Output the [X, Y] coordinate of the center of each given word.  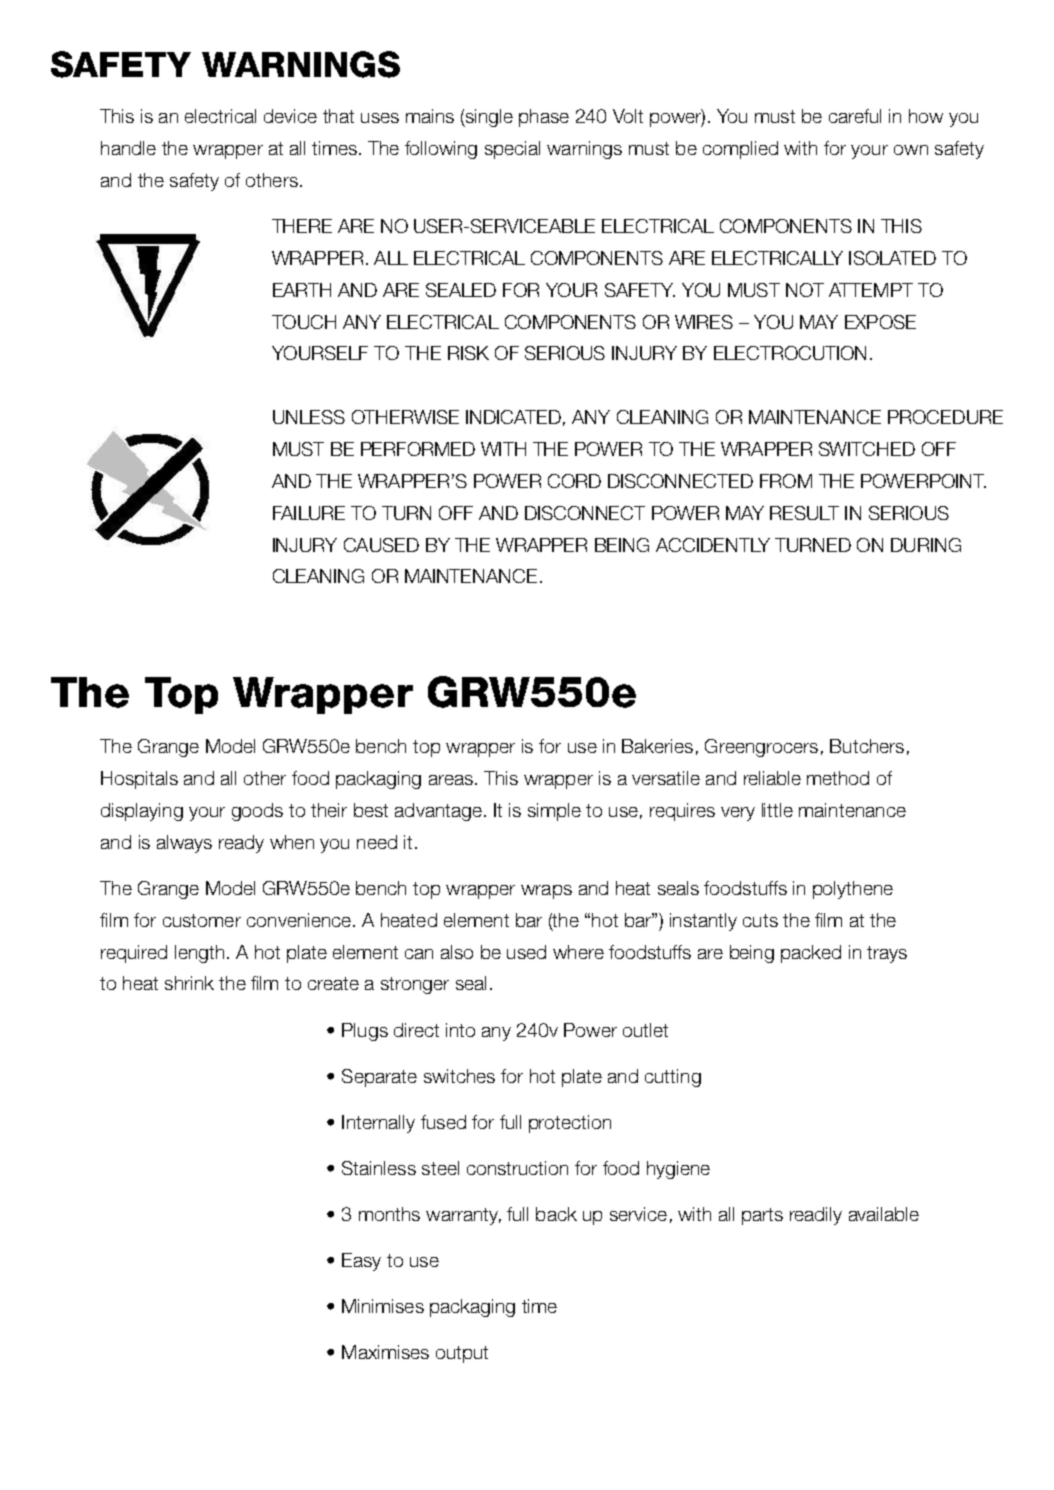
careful [855, 116]
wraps [546, 892]
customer [202, 920]
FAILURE [309, 513]
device [290, 116]
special [512, 150]
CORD [574, 481]
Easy [361, 1262]
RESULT [804, 513]
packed [811, 954]
